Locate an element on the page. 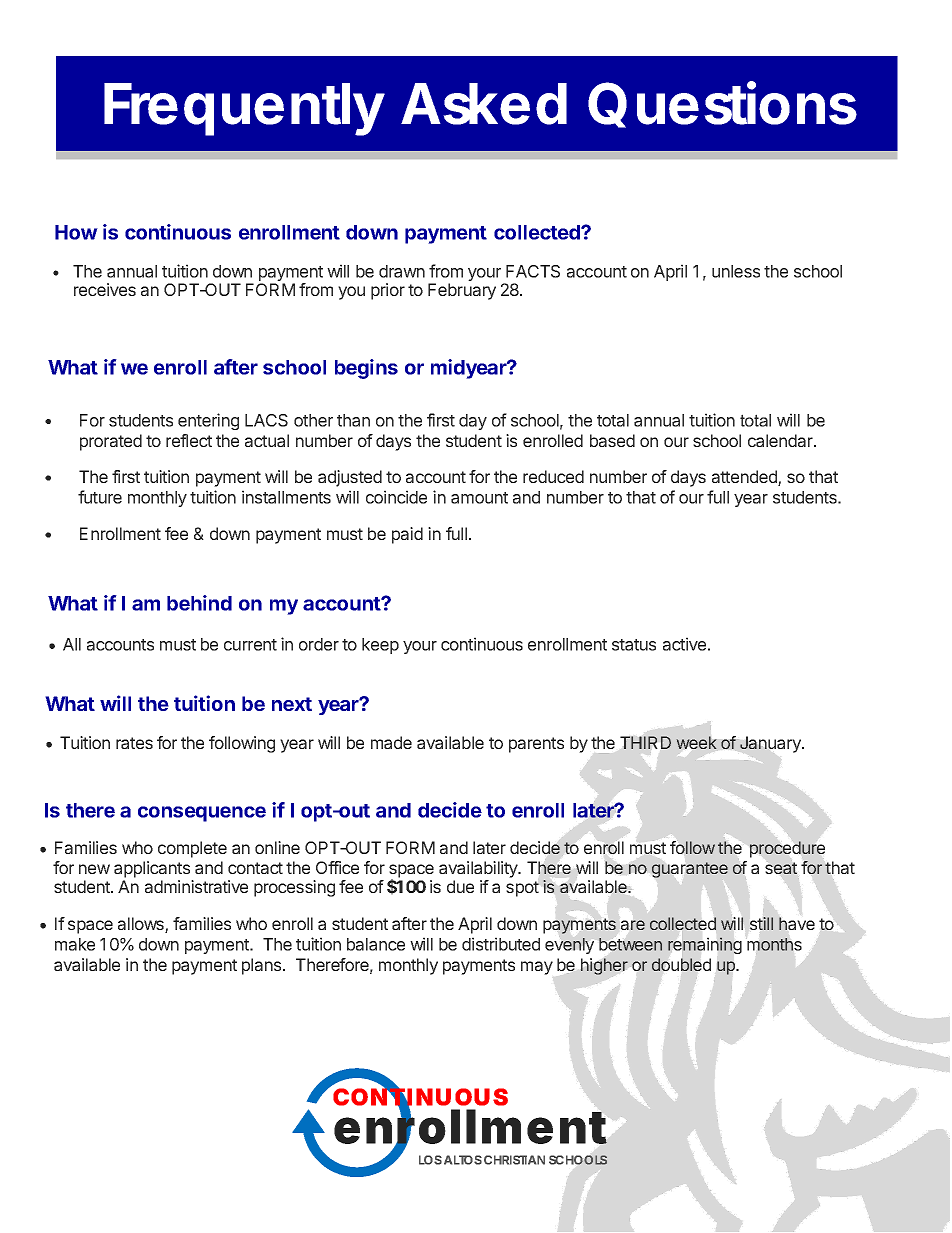 The width and height of the page is (952, 1233). Questions is located at coordinates (722, 104).
